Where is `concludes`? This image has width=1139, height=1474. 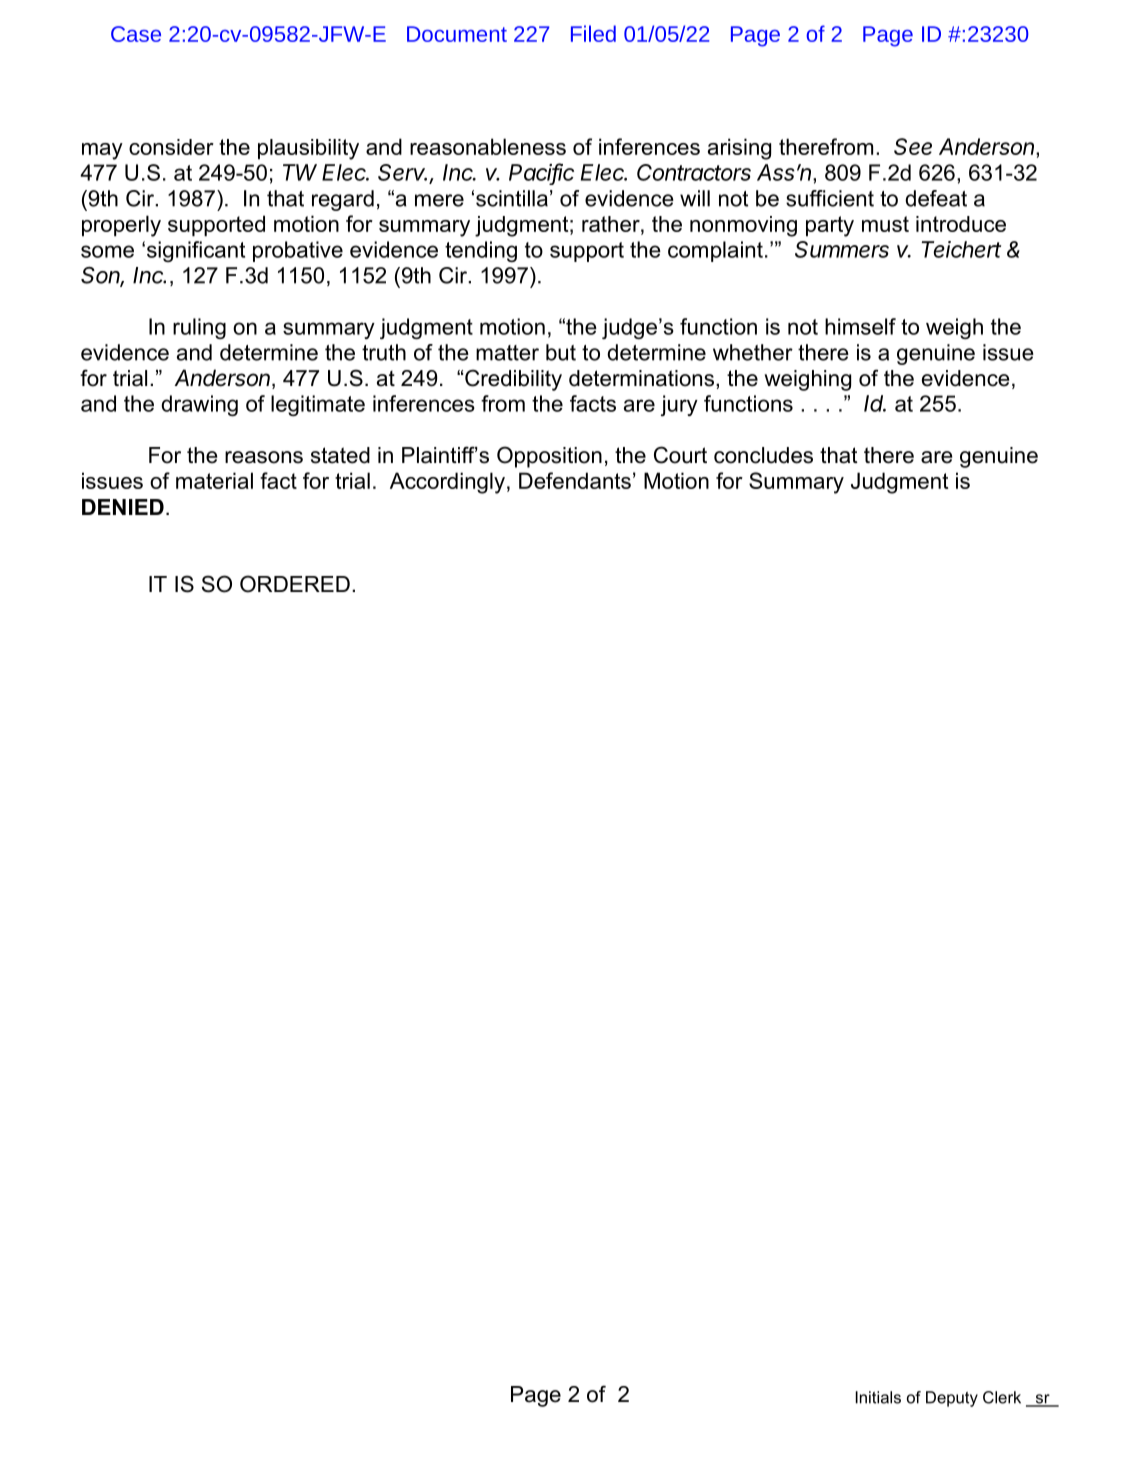
concludes is located at coordinates (763, 455).
